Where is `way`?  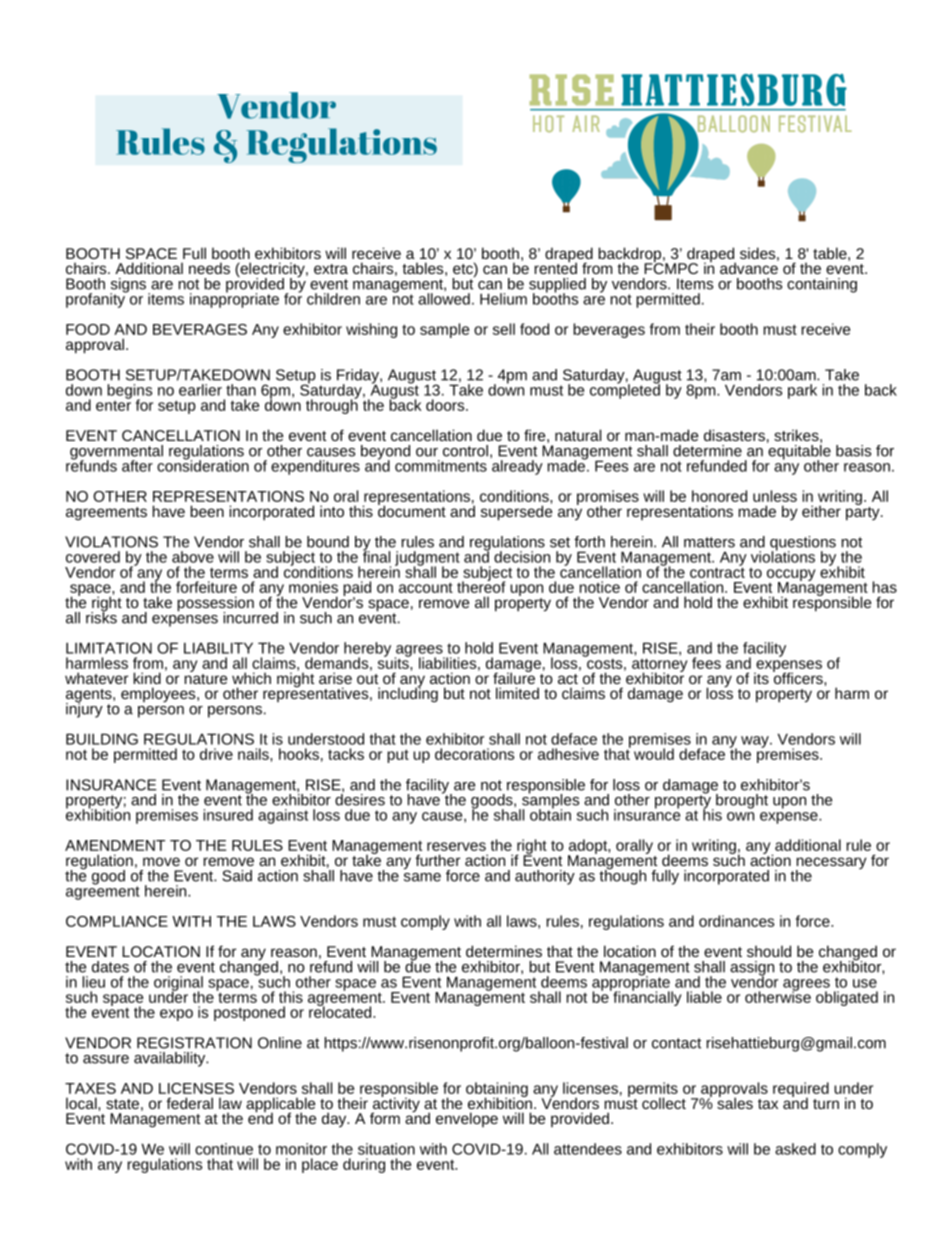 way is located at coordinates (756, 742).
